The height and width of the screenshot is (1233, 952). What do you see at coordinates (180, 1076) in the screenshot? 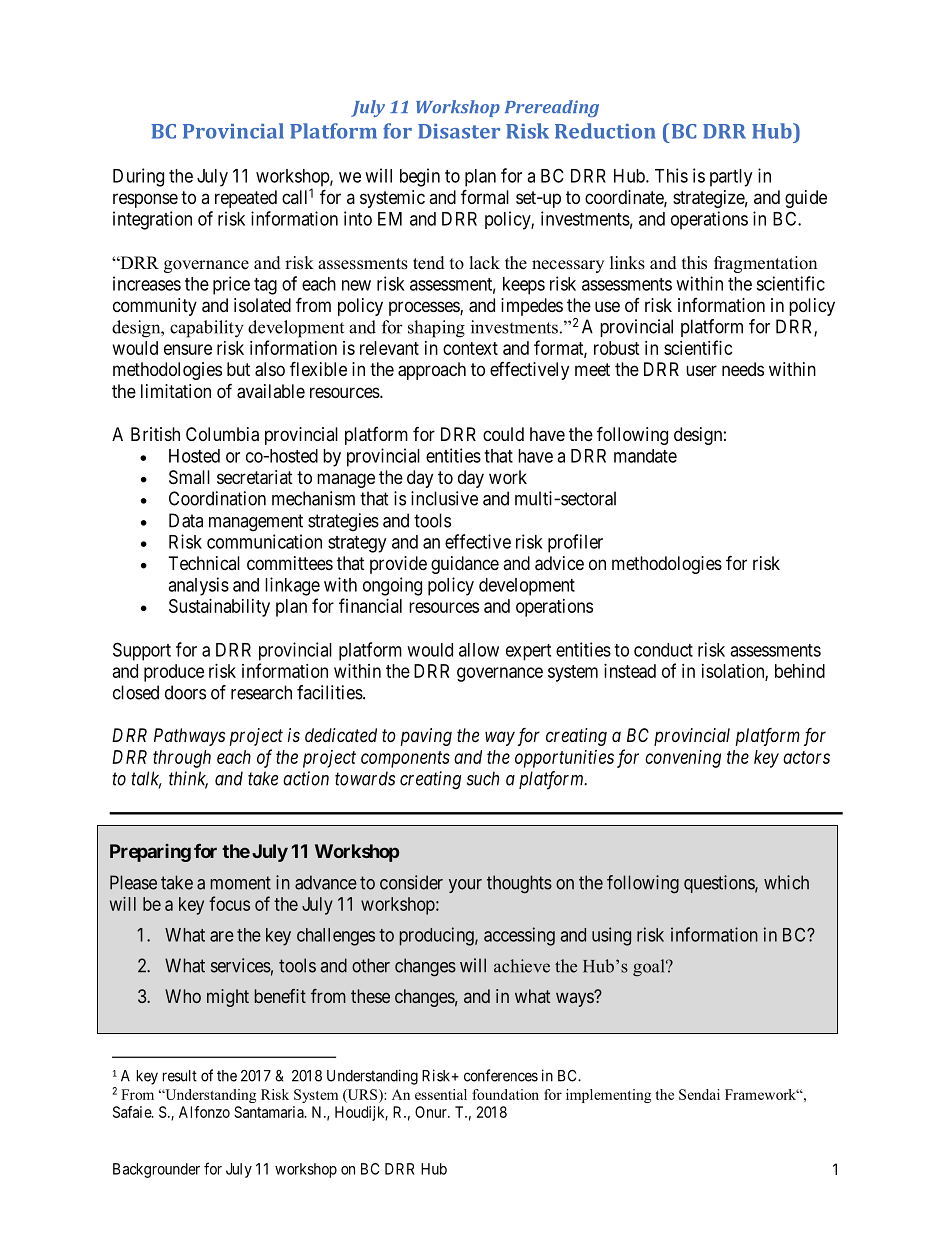
I see `result` at bounding box center [180, 1076].
